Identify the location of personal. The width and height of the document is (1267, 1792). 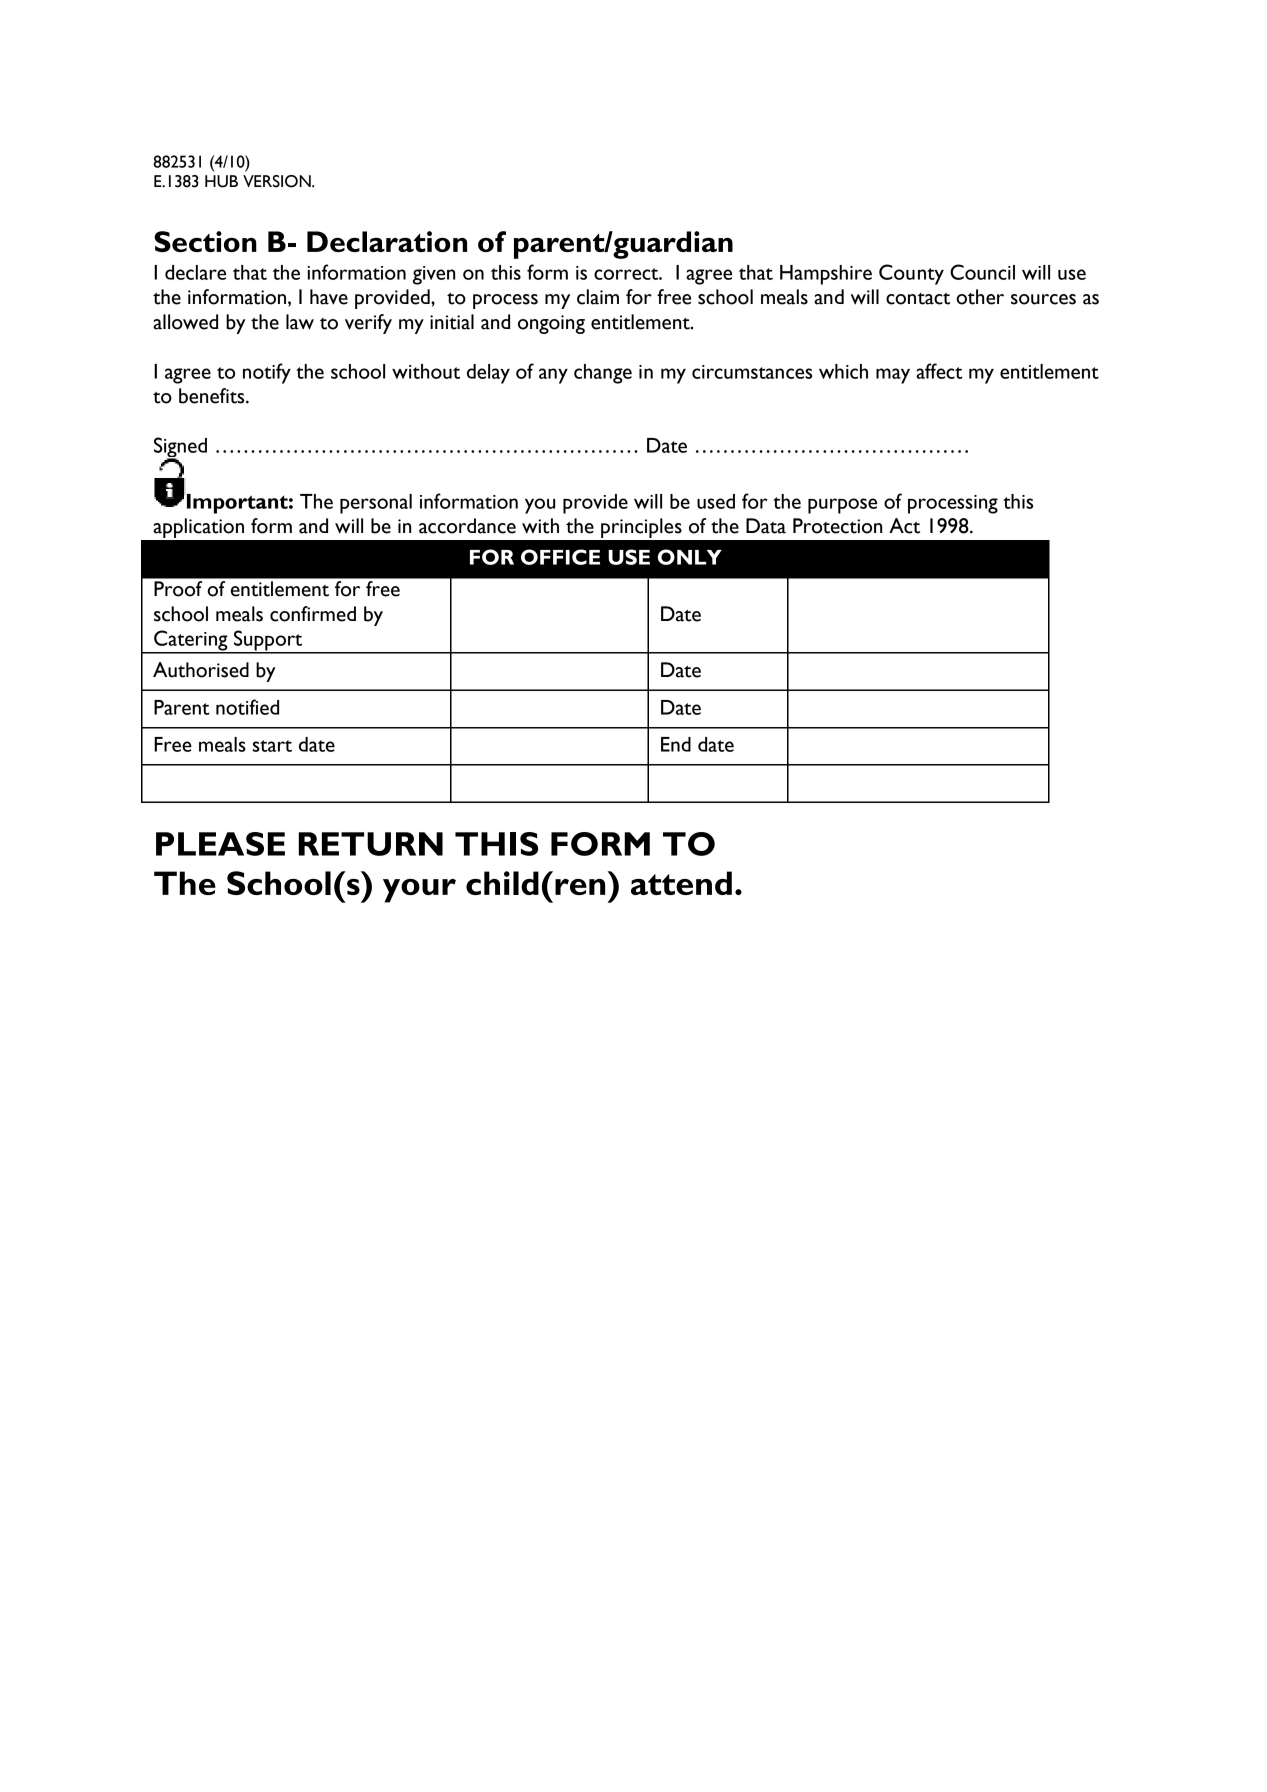
(376, 504).
